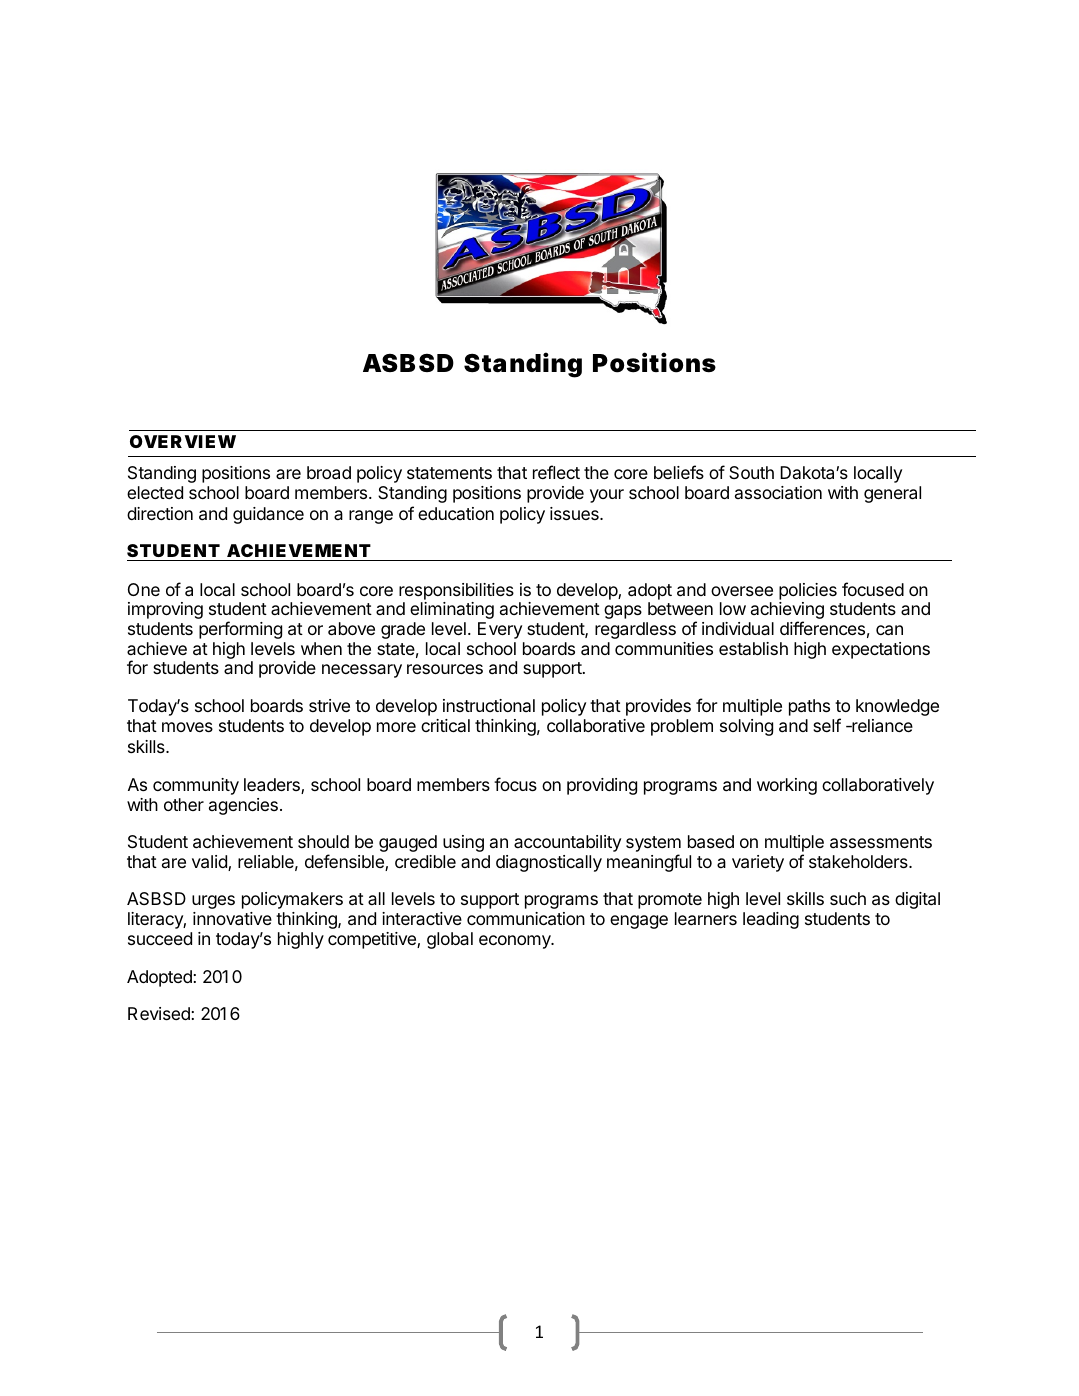 Image resolution: width=1079 pixels, height=1396 pixels. I want to click on performing, so click(240, 630).
